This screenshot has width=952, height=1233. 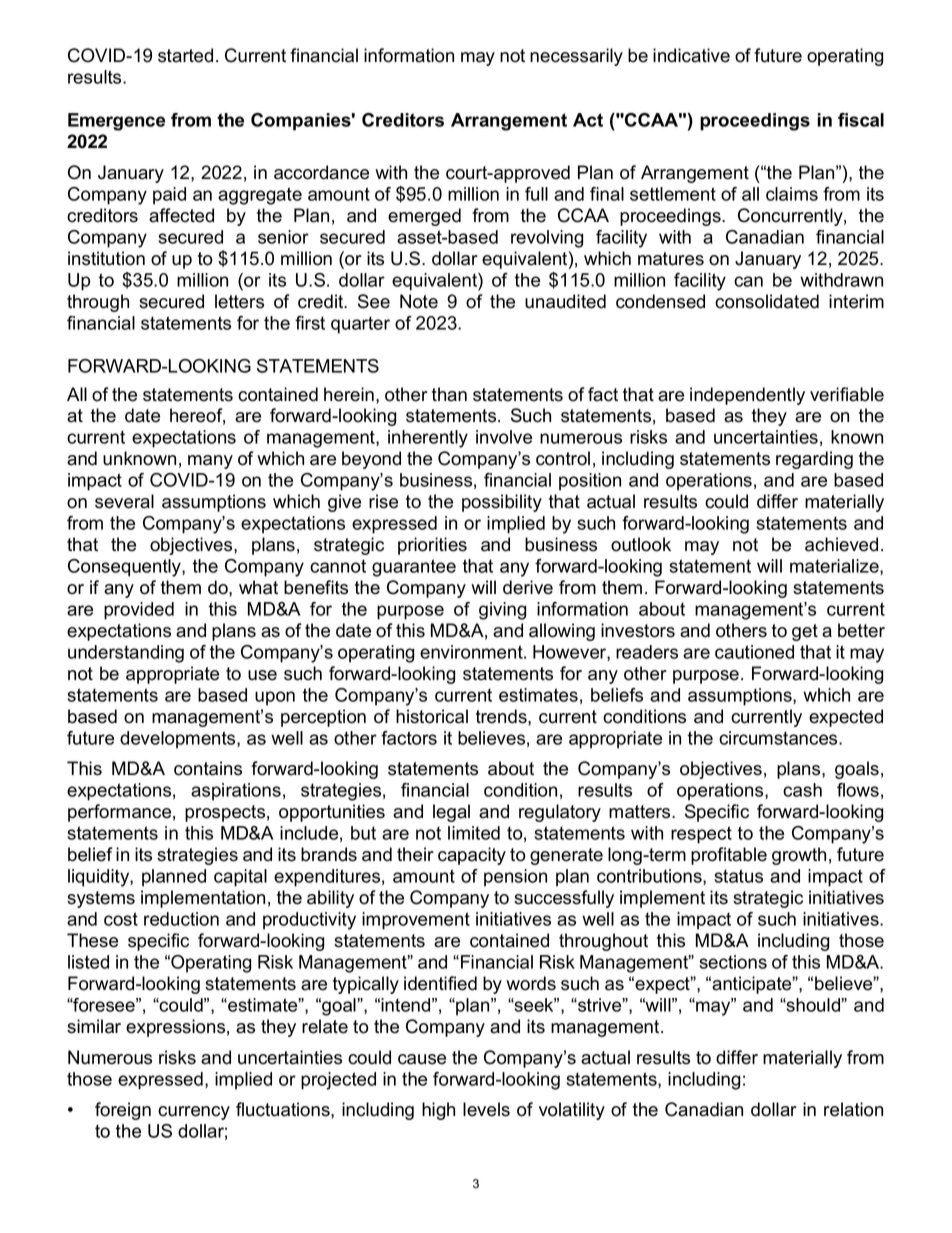 What do you see at coordinates (576, 57) in the screenshot?
I see `necessarily` at bounding box center [576, 57].
